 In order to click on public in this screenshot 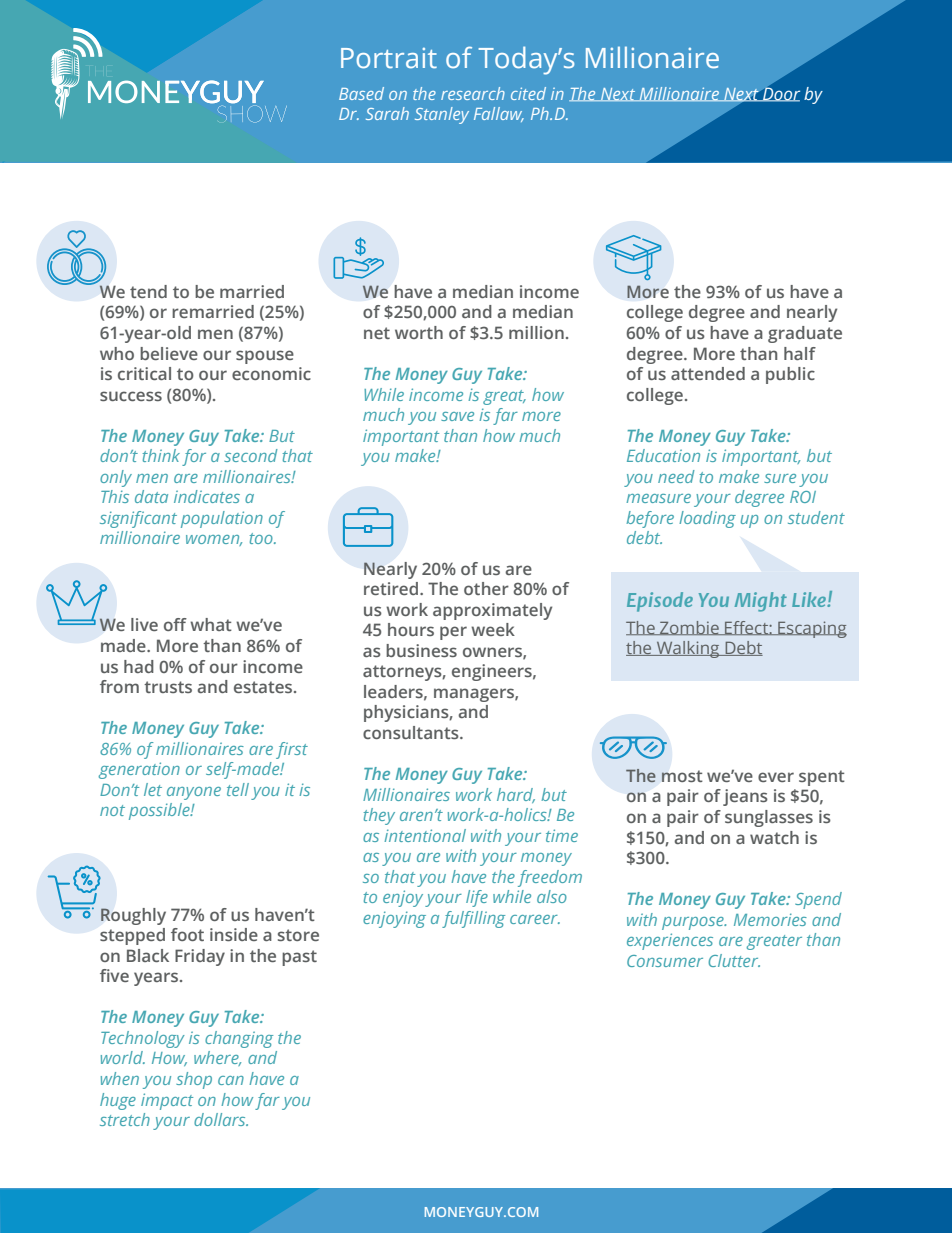, I will do `click(790, 375)`.
